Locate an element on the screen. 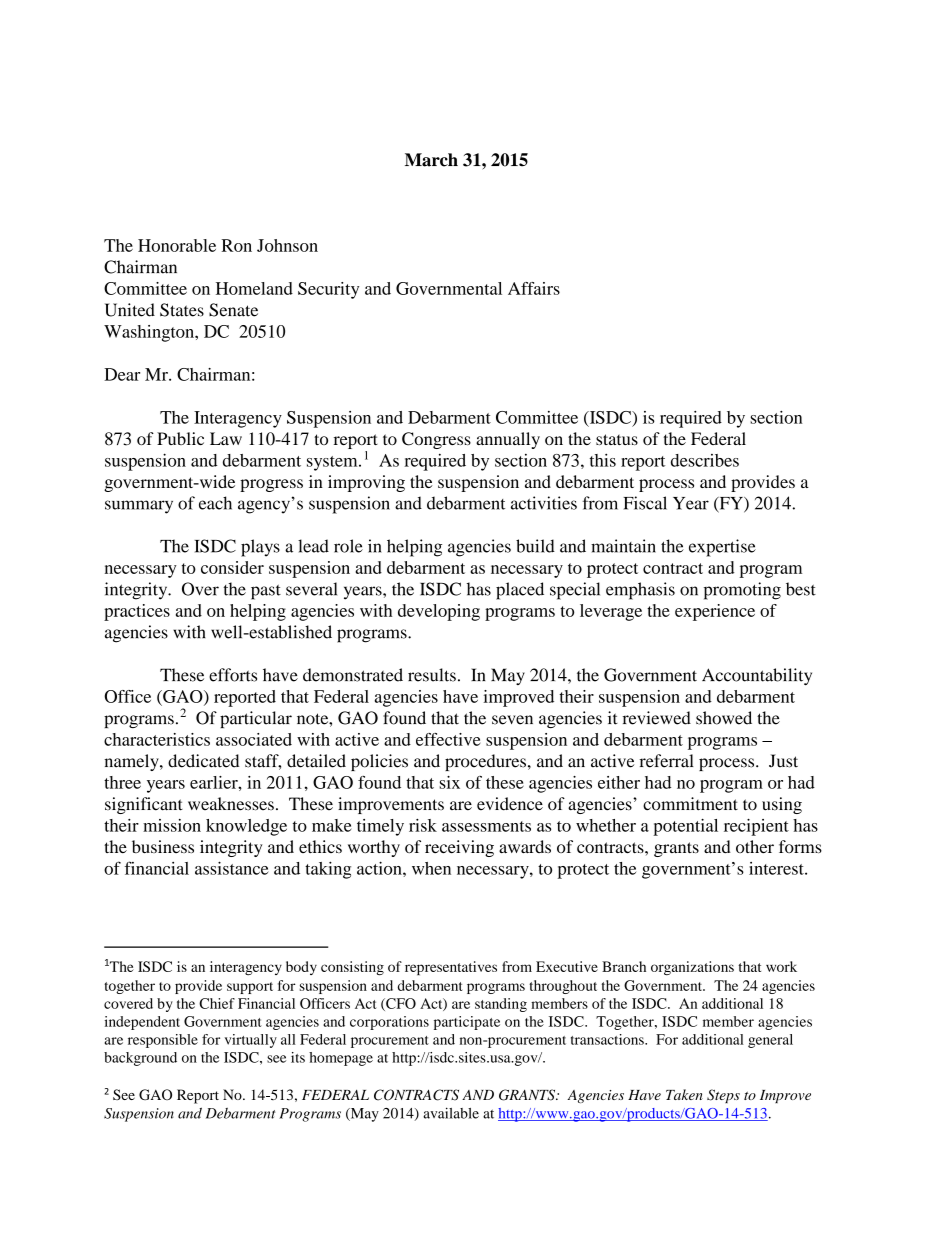 The image size is (952, 1233). March is located at coordinates (431, 160).
